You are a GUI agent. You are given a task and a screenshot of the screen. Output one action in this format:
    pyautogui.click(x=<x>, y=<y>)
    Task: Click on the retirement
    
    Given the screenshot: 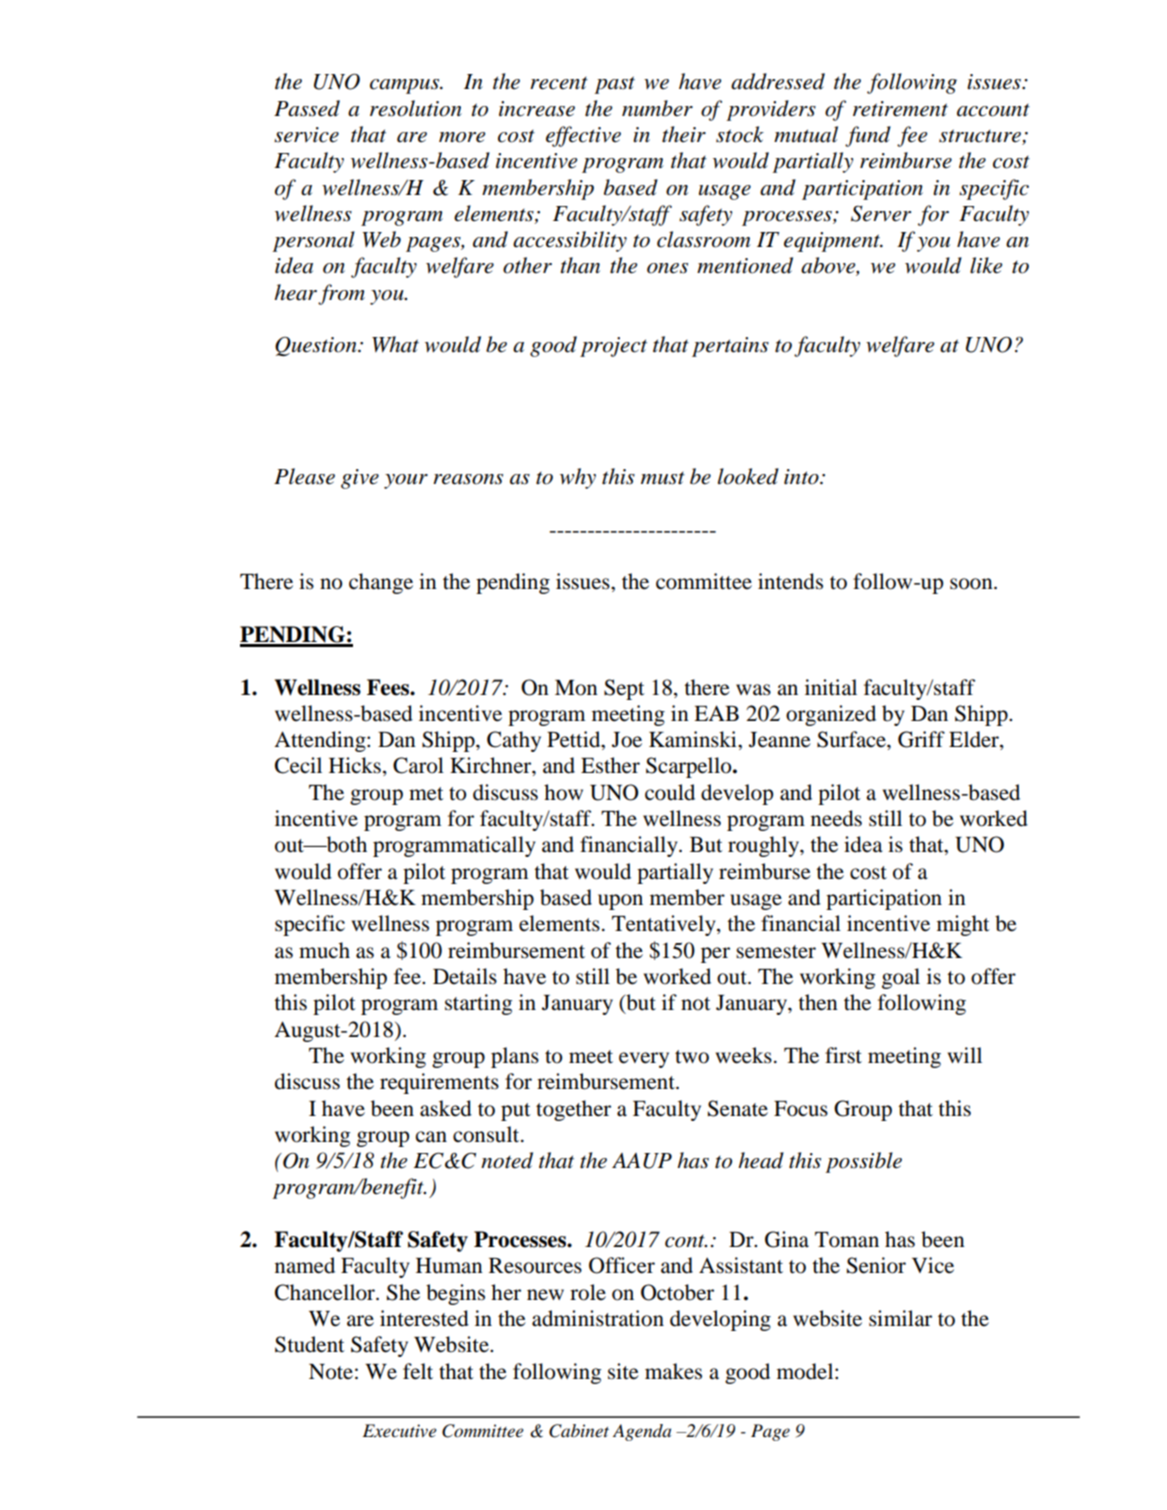 What is the action you would take?
    pyautogui.click(x=900, y=109)
